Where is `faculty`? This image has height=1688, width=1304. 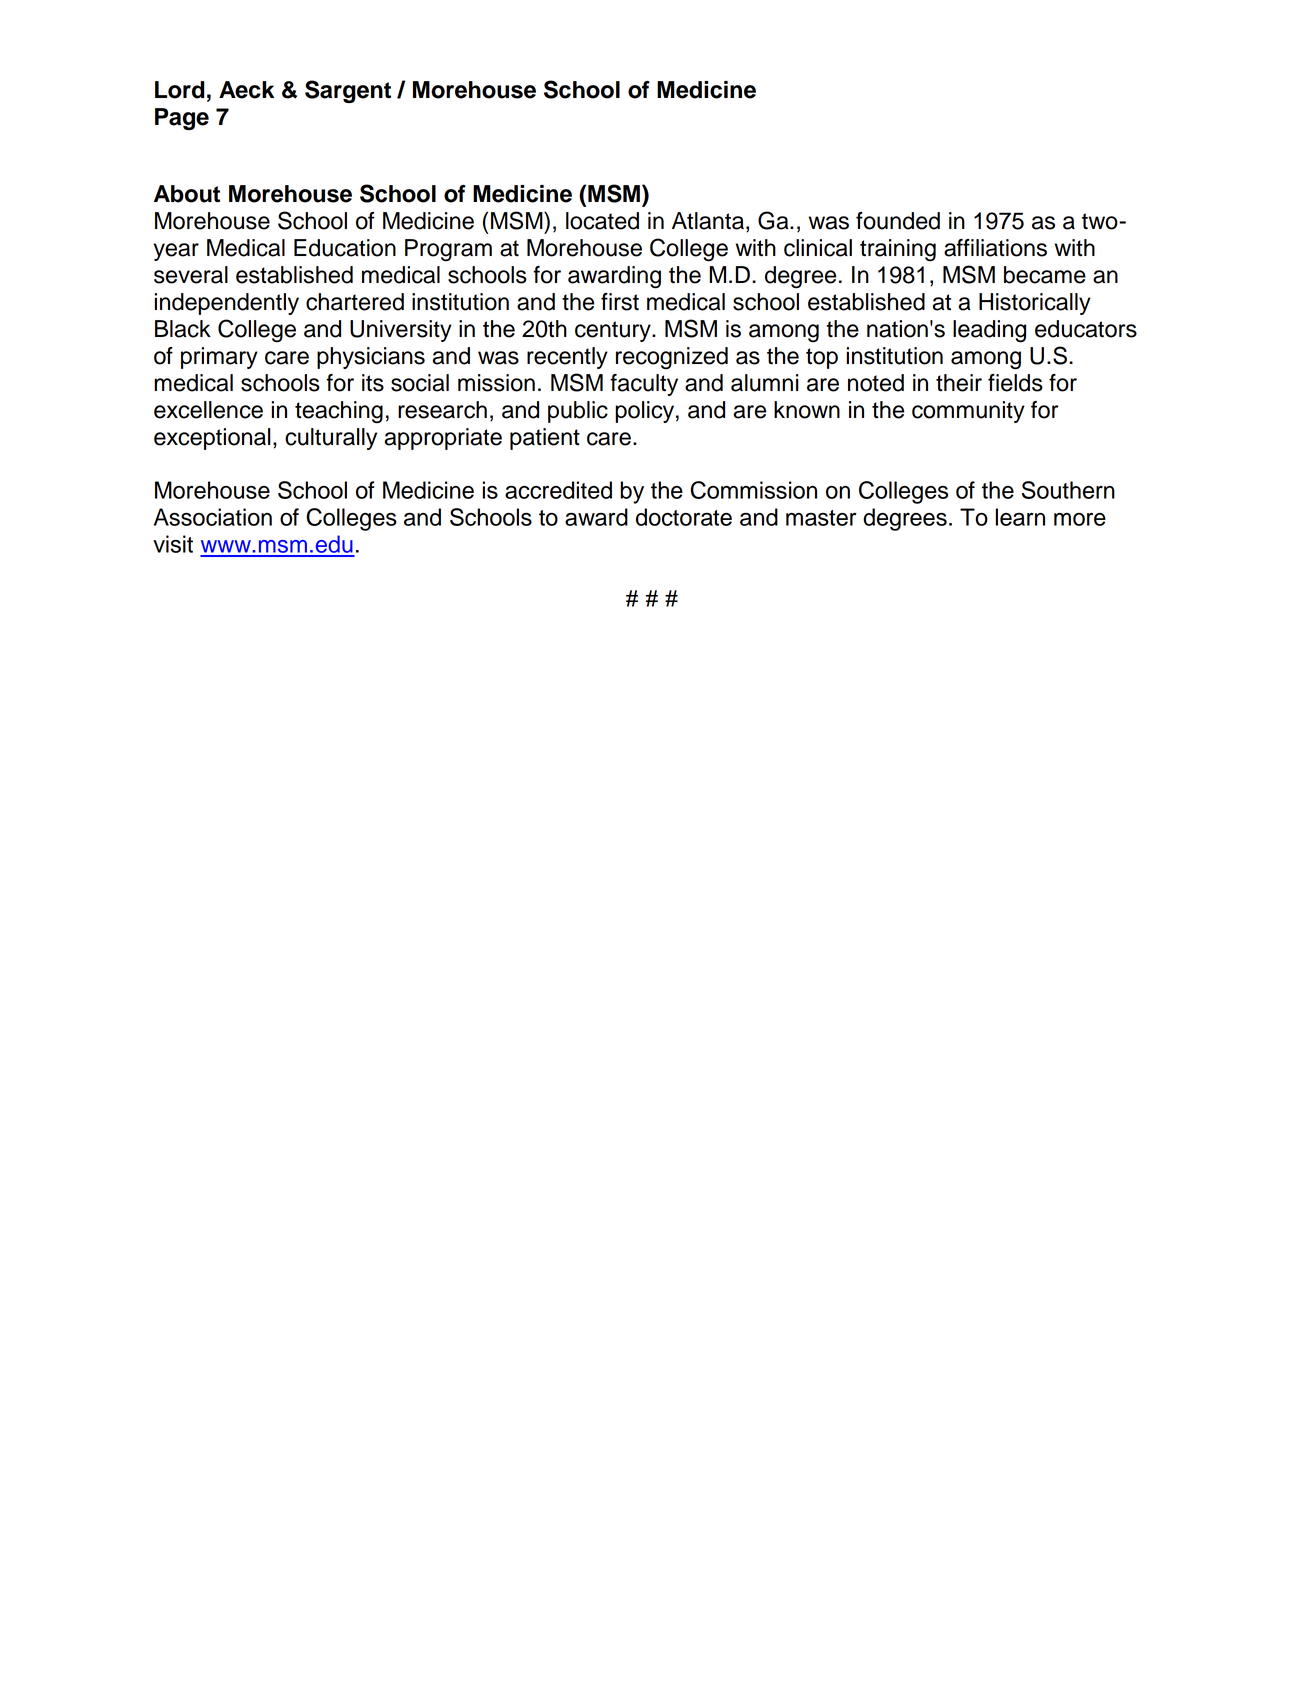
faculty is located at coordinates (644, 385).
